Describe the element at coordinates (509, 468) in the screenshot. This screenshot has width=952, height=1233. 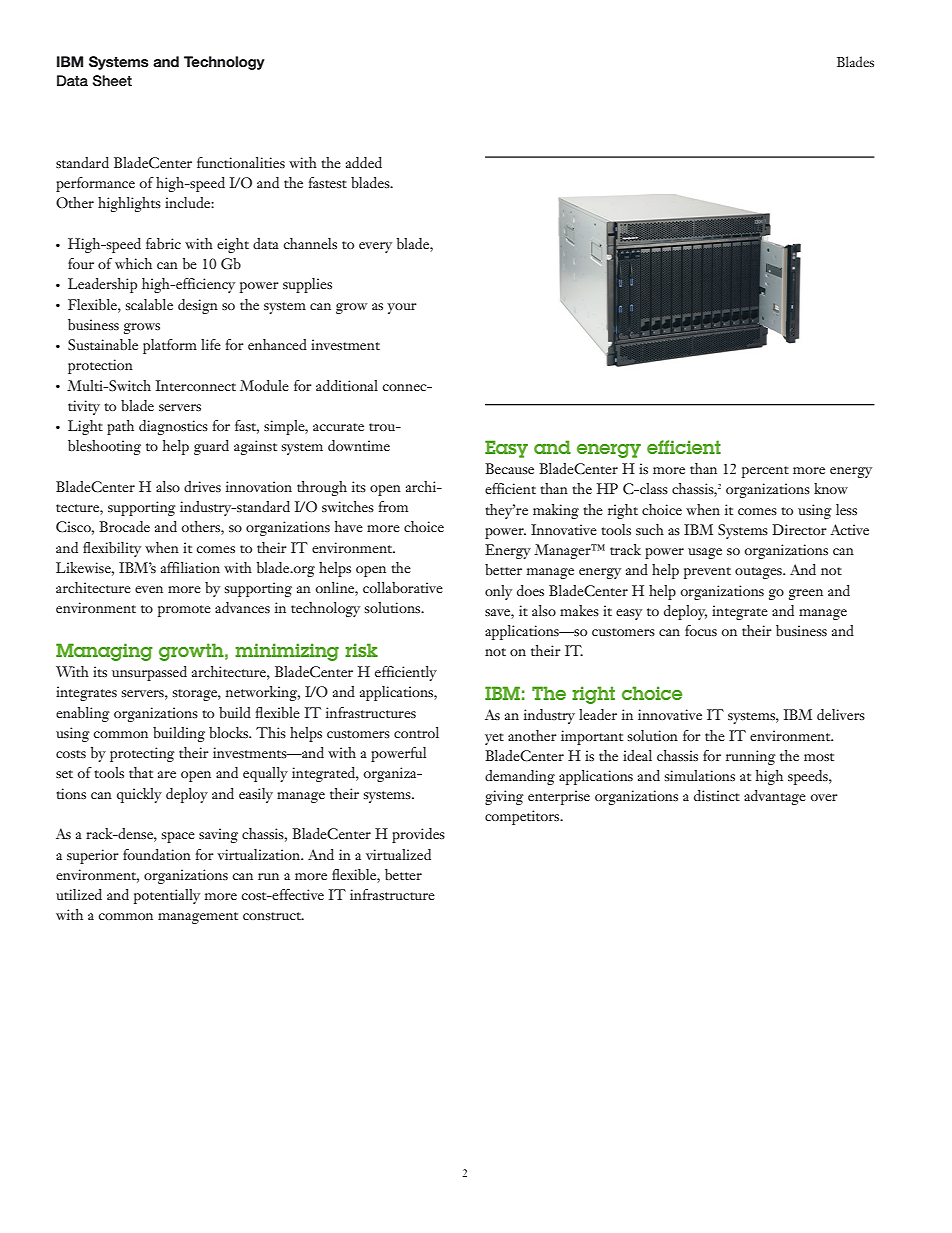
I see `Because` at that location.
